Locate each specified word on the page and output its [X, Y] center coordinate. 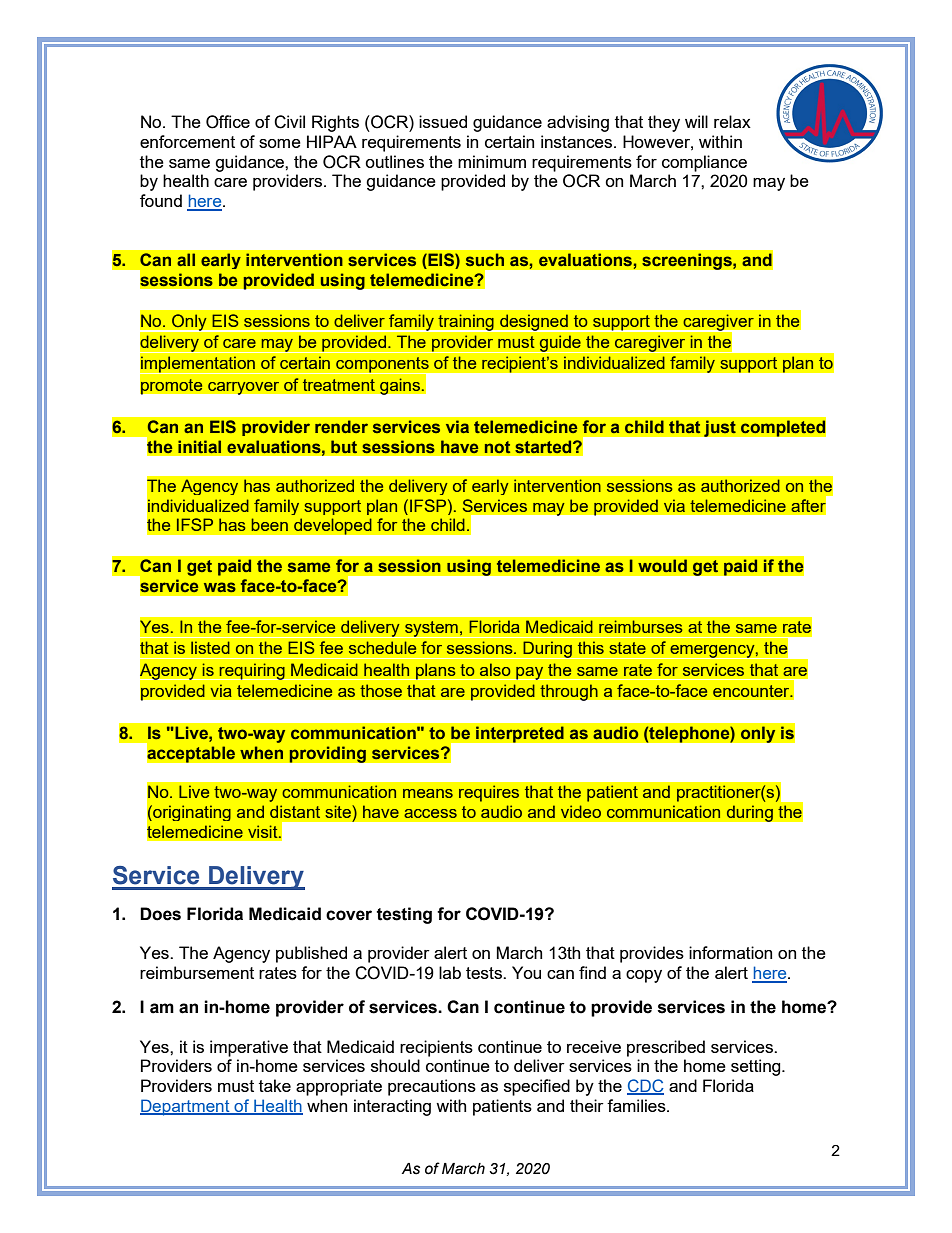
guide [560, 344]
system [431, 629]
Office [228, 122]
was [220, 587]
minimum [492, 161]
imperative [249, 1048]
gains [401, 386]
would [663, 566]
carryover [244, 388]
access [430, 813]
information [730, 952]
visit [264, 831]
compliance [704, 163]
